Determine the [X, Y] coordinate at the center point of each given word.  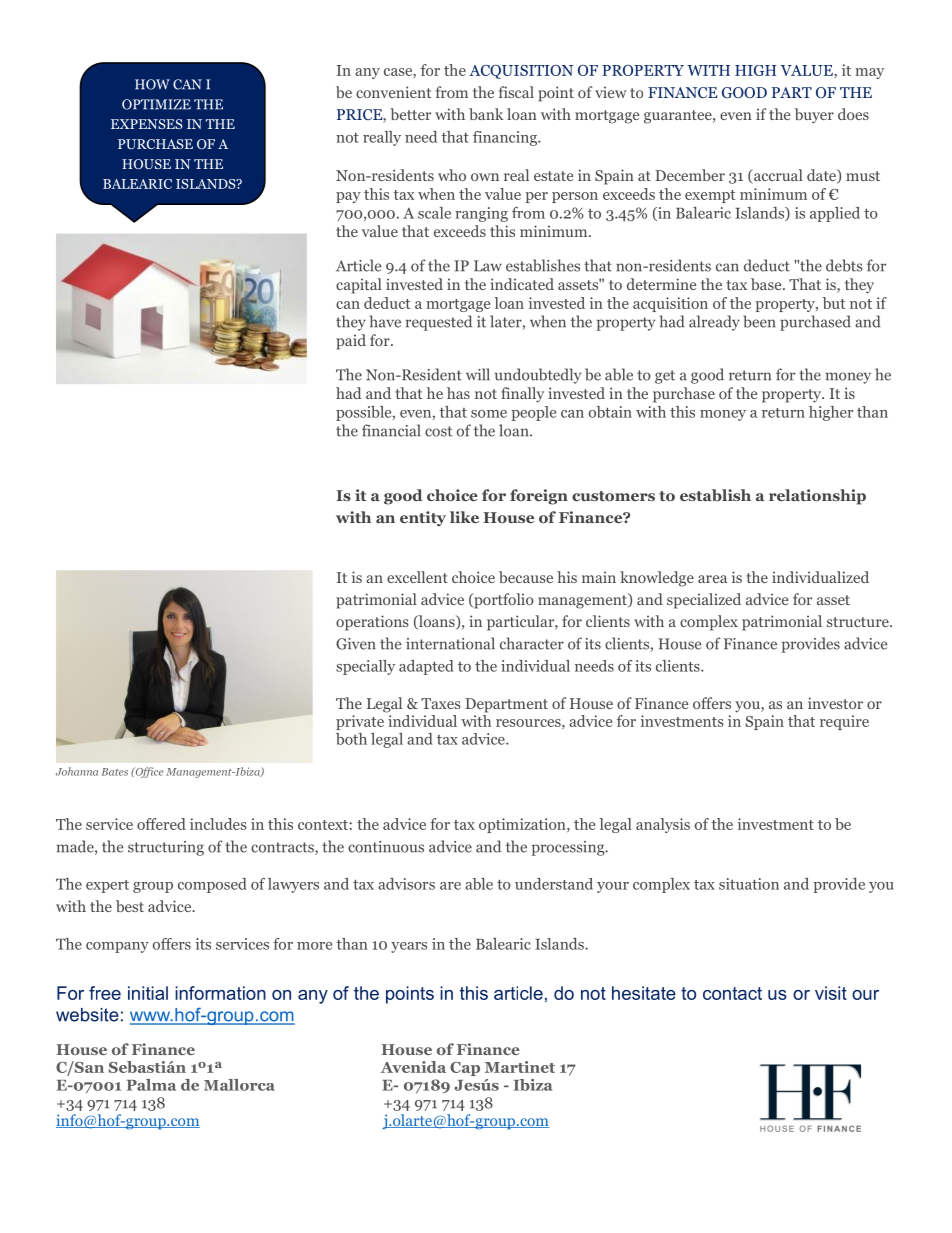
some [489, 414]
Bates [114, 772]
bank [486, 114]
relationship [817, 497]
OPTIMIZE [156, 104]
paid [351, 342]
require [844, 722]
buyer [814, 116]
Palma [151, 1085]
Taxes [441, 703]
